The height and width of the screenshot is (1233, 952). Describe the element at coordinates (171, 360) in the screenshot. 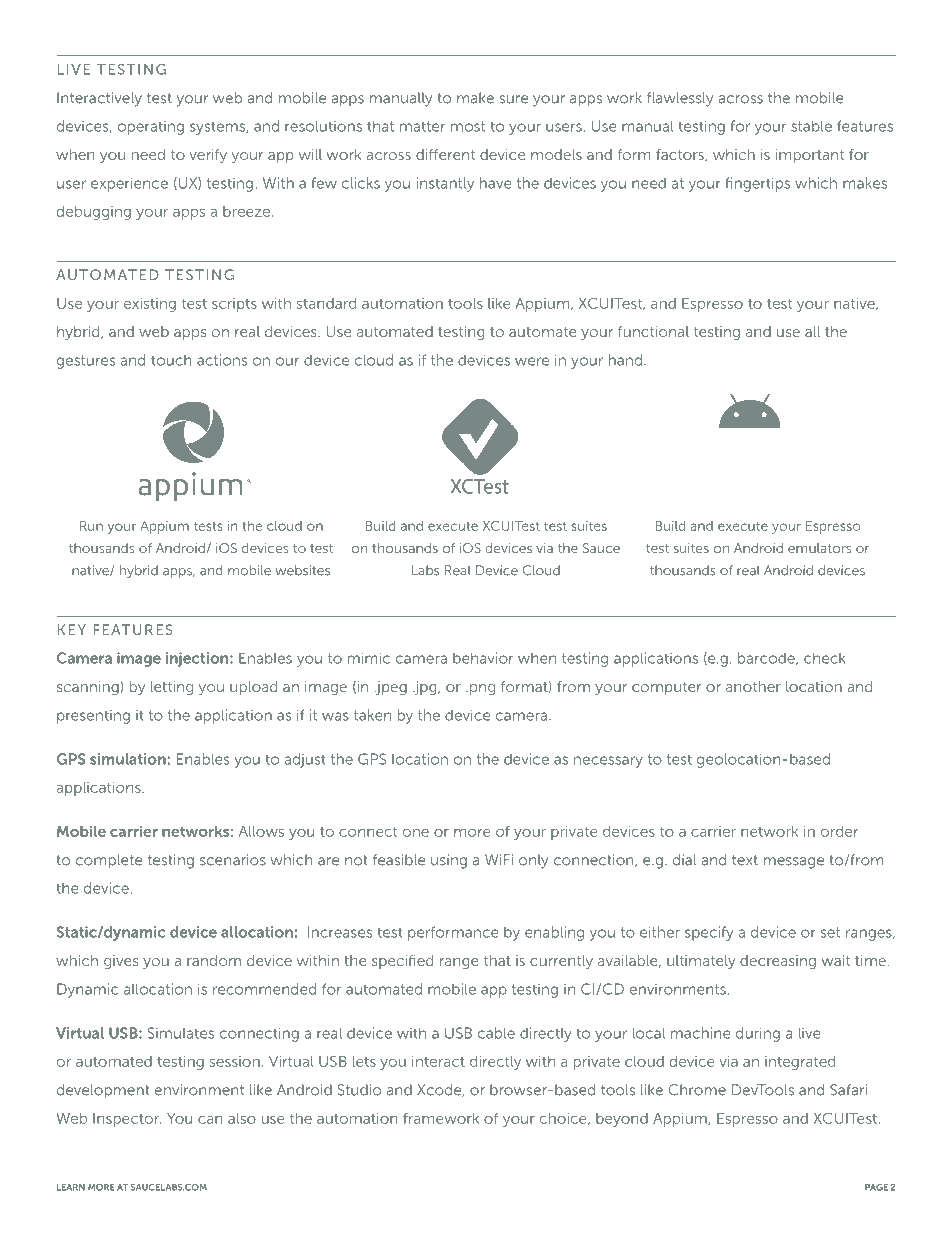

I see `touch` at that location.
